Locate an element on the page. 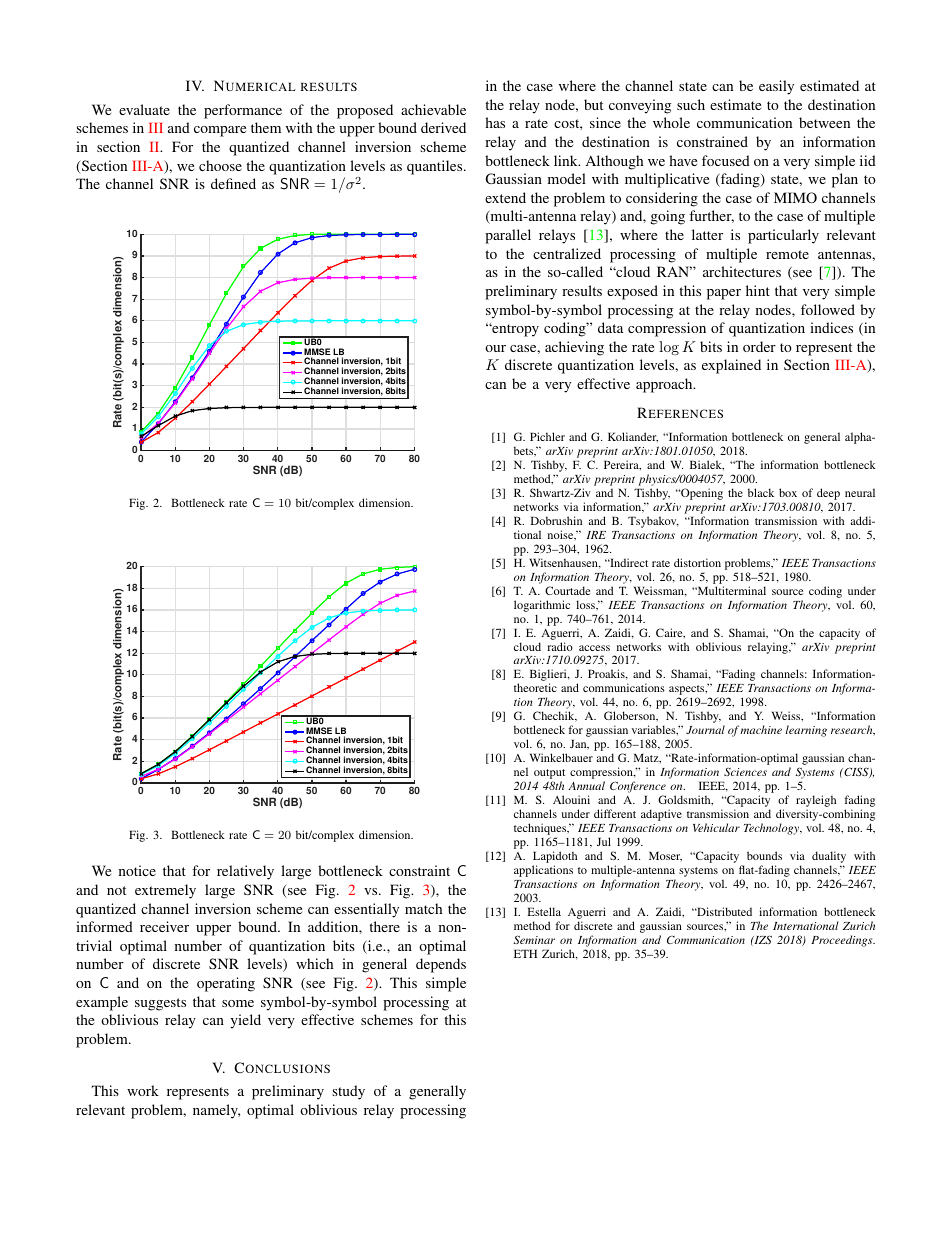  compare is located at coordinates (220, 131).
